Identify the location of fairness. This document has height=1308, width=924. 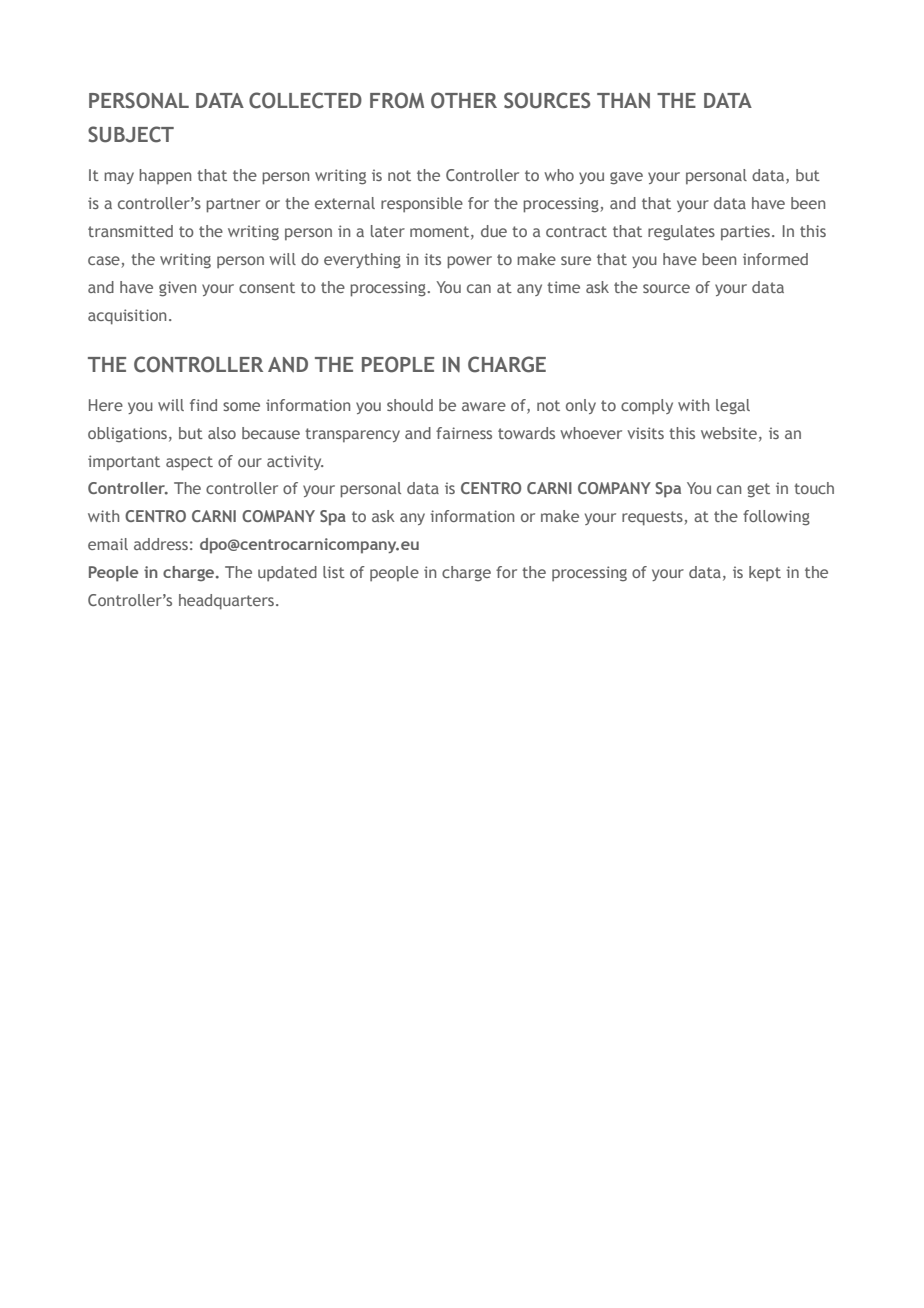
(464, 433).
